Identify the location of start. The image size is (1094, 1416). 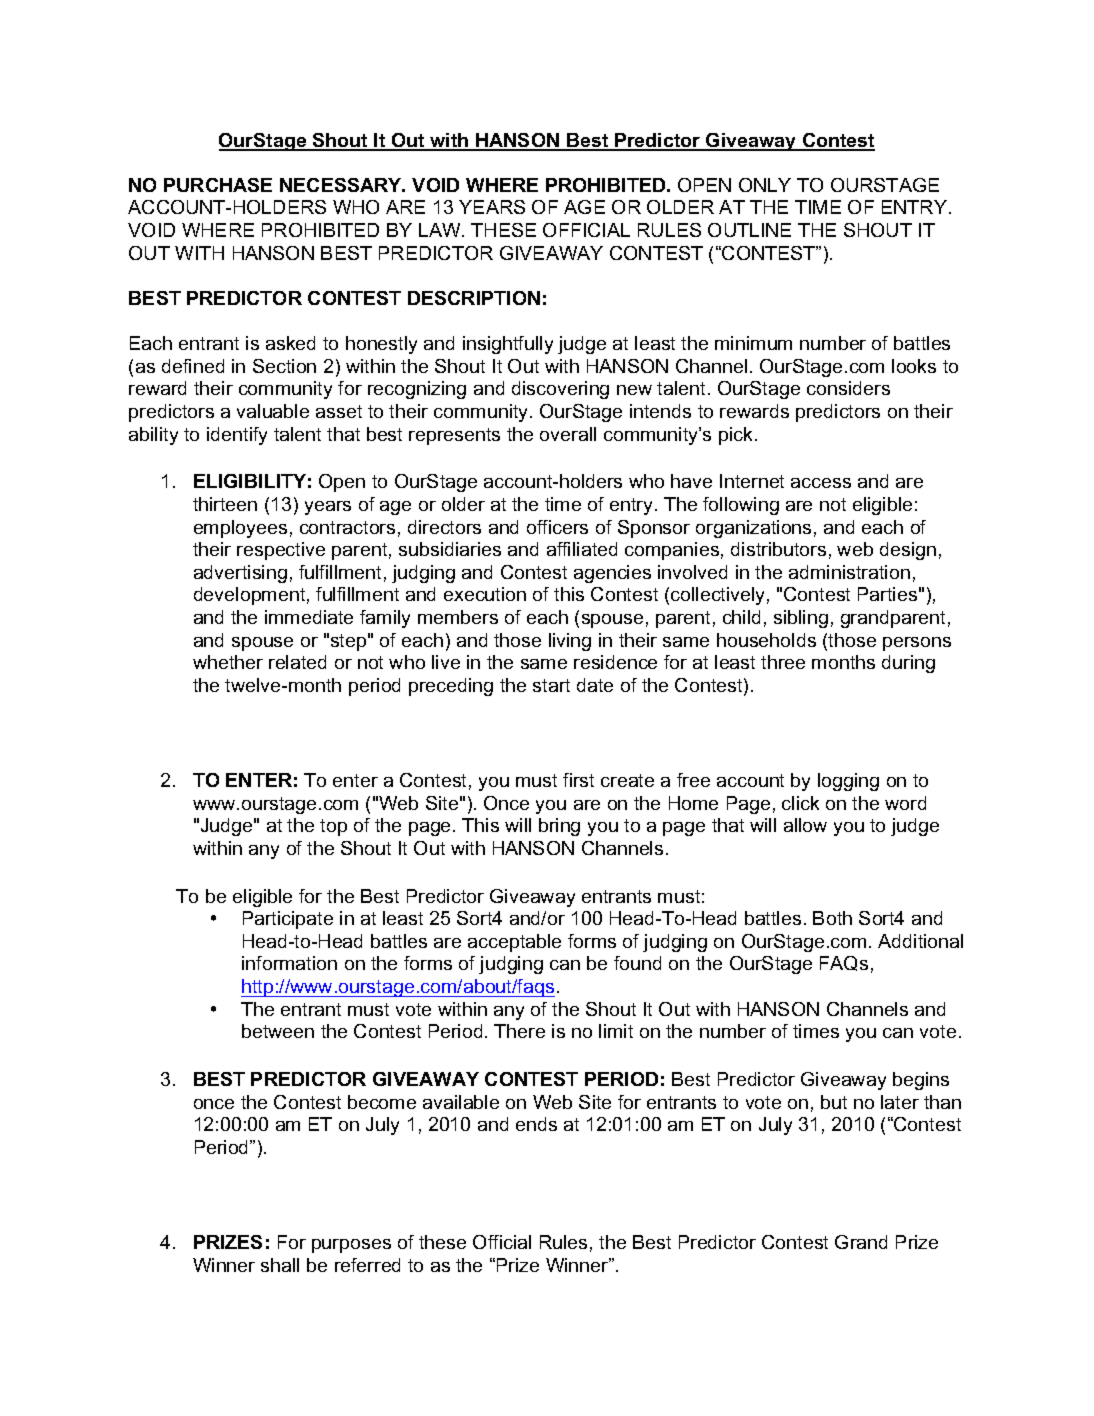
(551, 685).
